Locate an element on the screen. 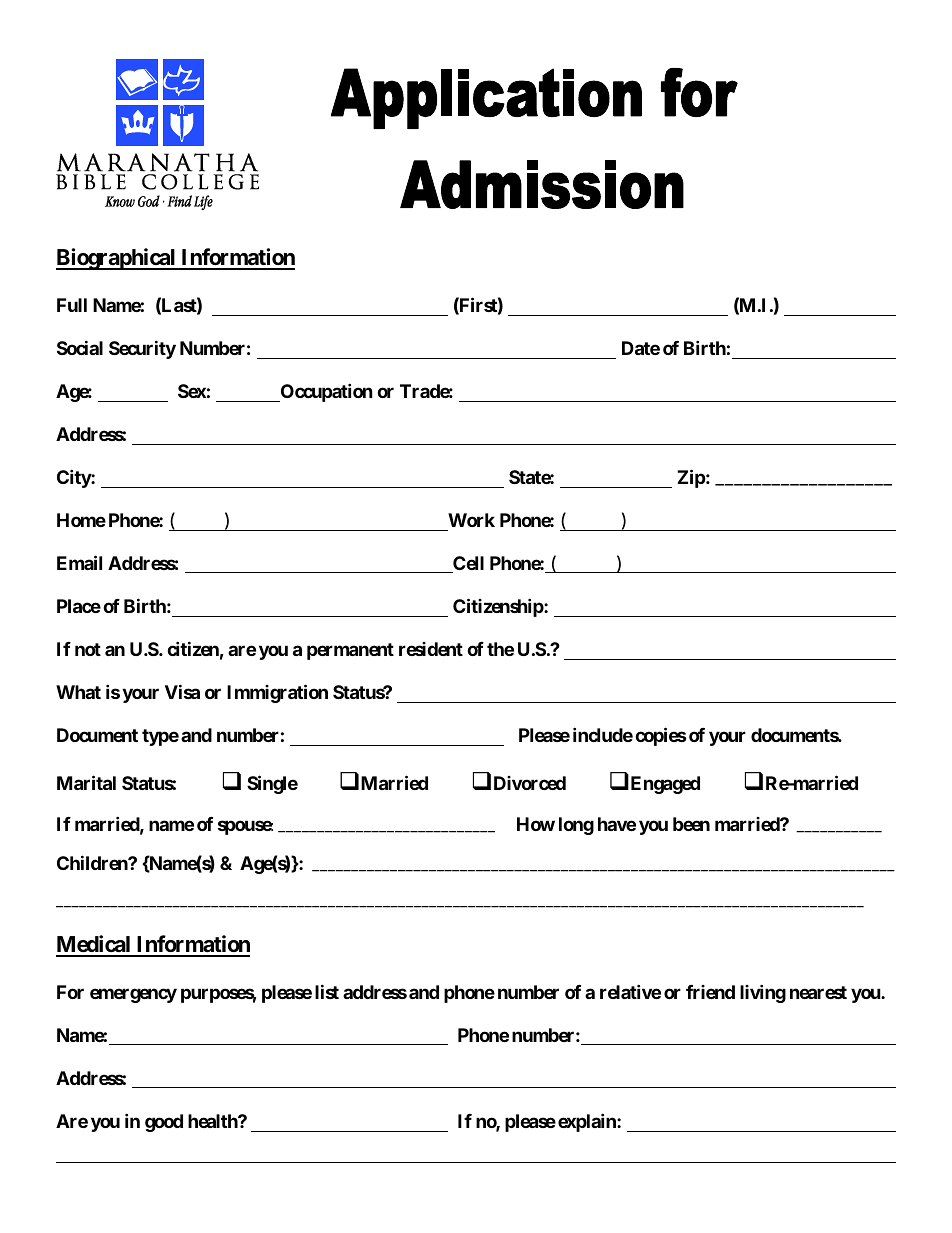  resident is located at coordinates (431, 649).
